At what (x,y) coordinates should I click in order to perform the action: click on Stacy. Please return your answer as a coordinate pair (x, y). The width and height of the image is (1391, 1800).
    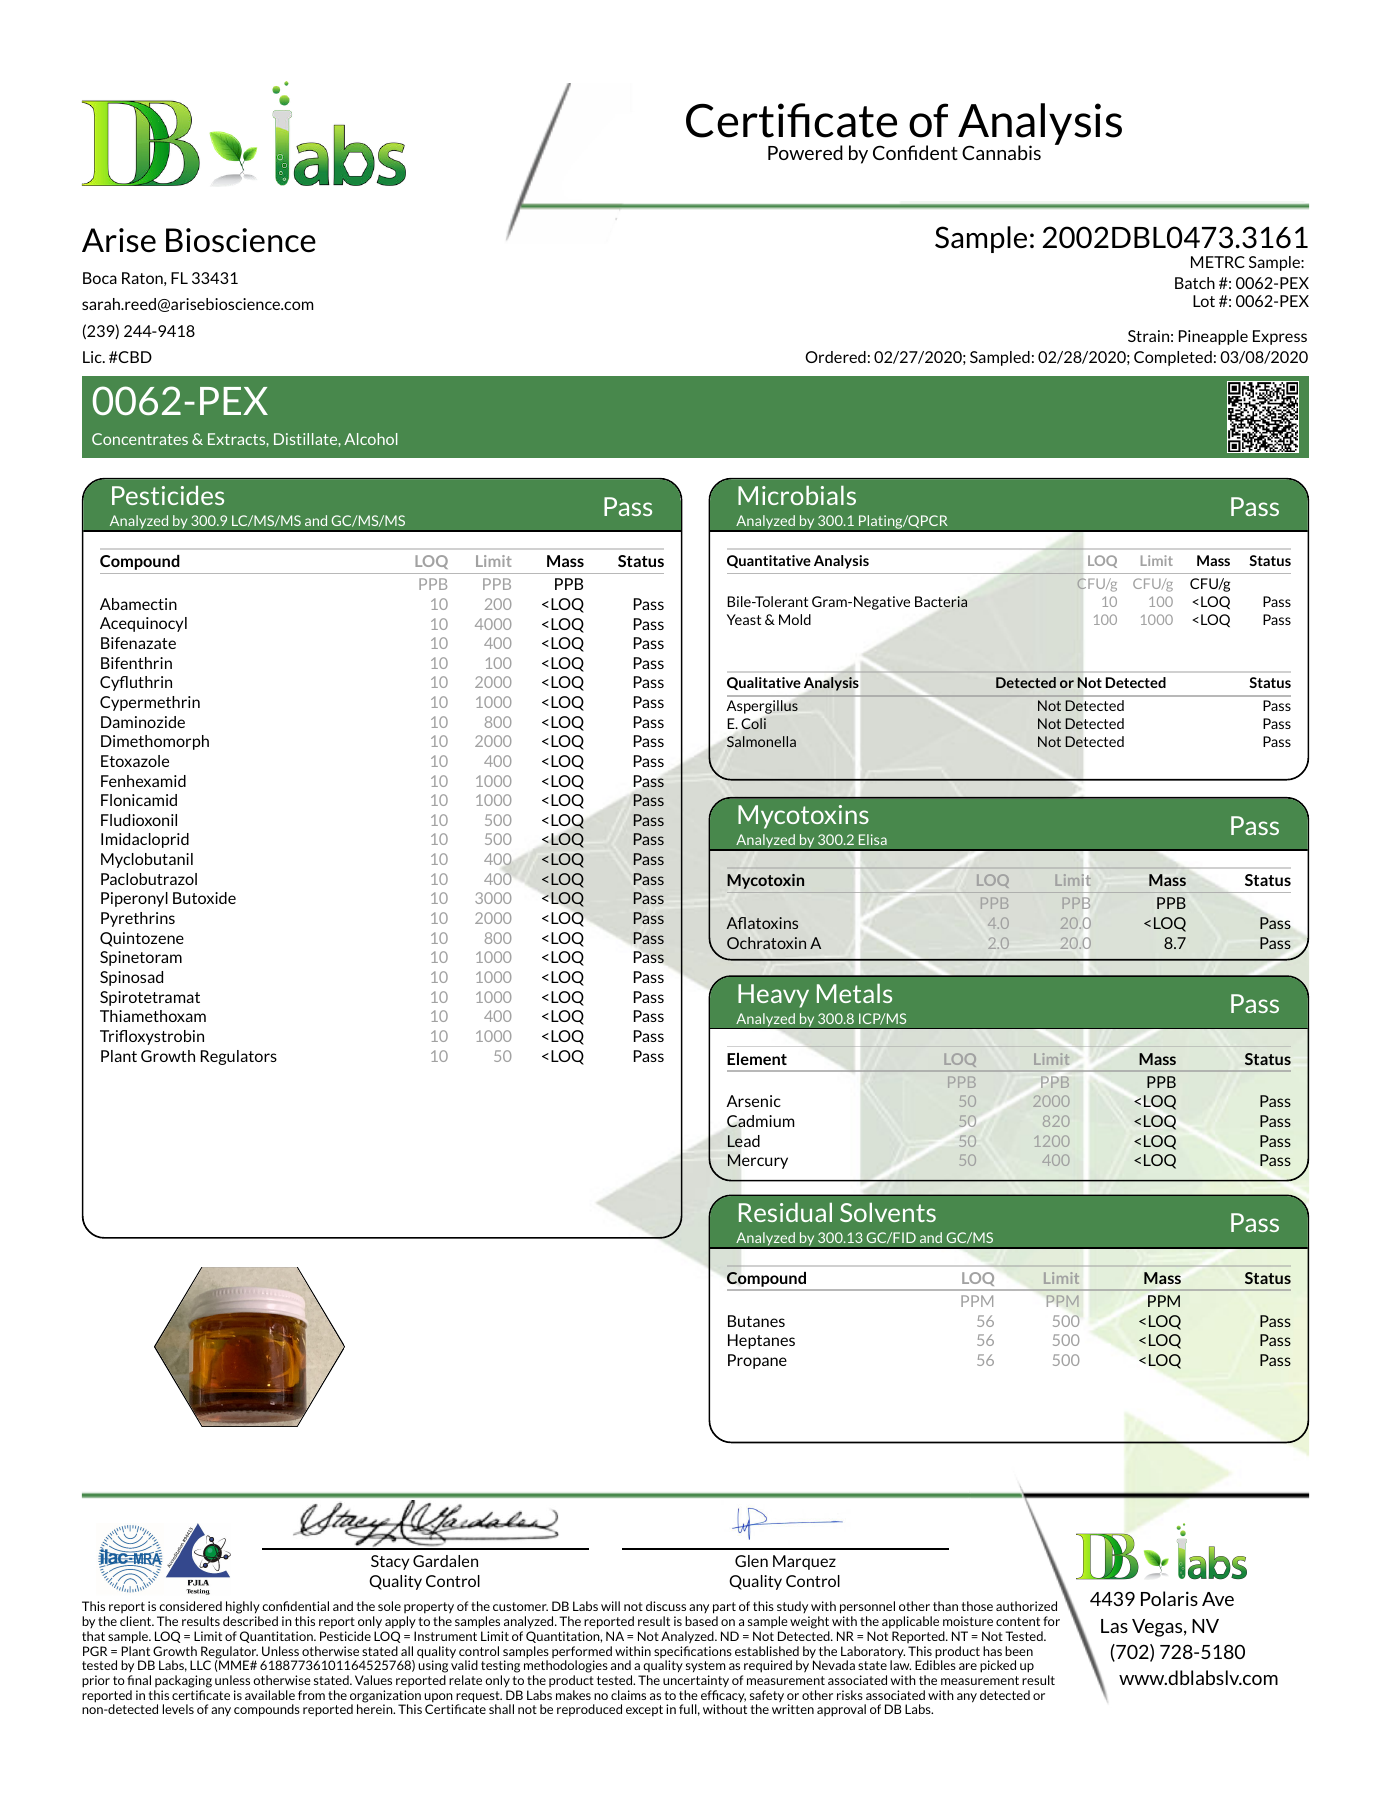
    Looking at the image, I should click on (390, 1562).
